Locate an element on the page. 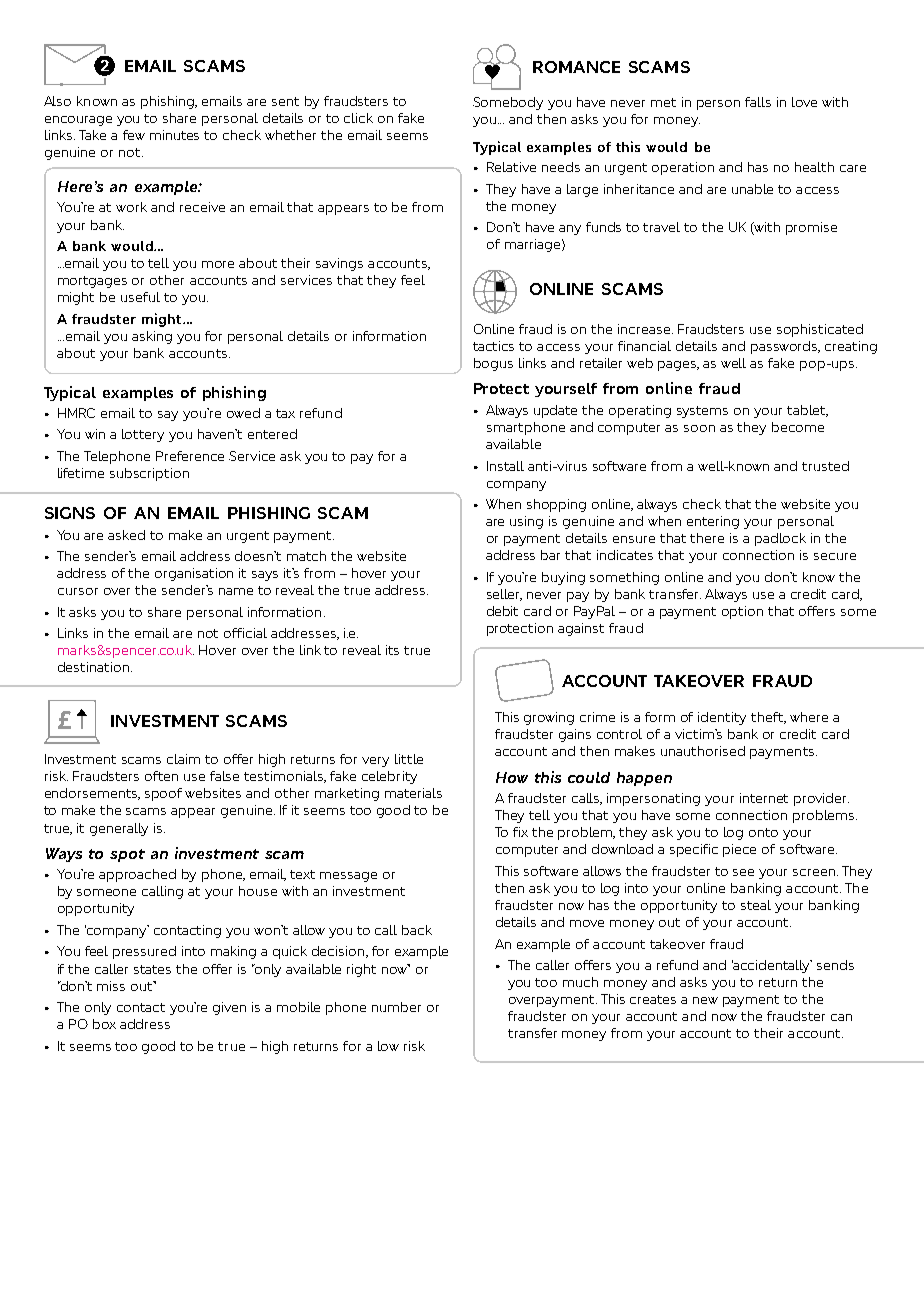 The width and height of the document is (924, 1308). internet is located at coordinates (764, 798).
